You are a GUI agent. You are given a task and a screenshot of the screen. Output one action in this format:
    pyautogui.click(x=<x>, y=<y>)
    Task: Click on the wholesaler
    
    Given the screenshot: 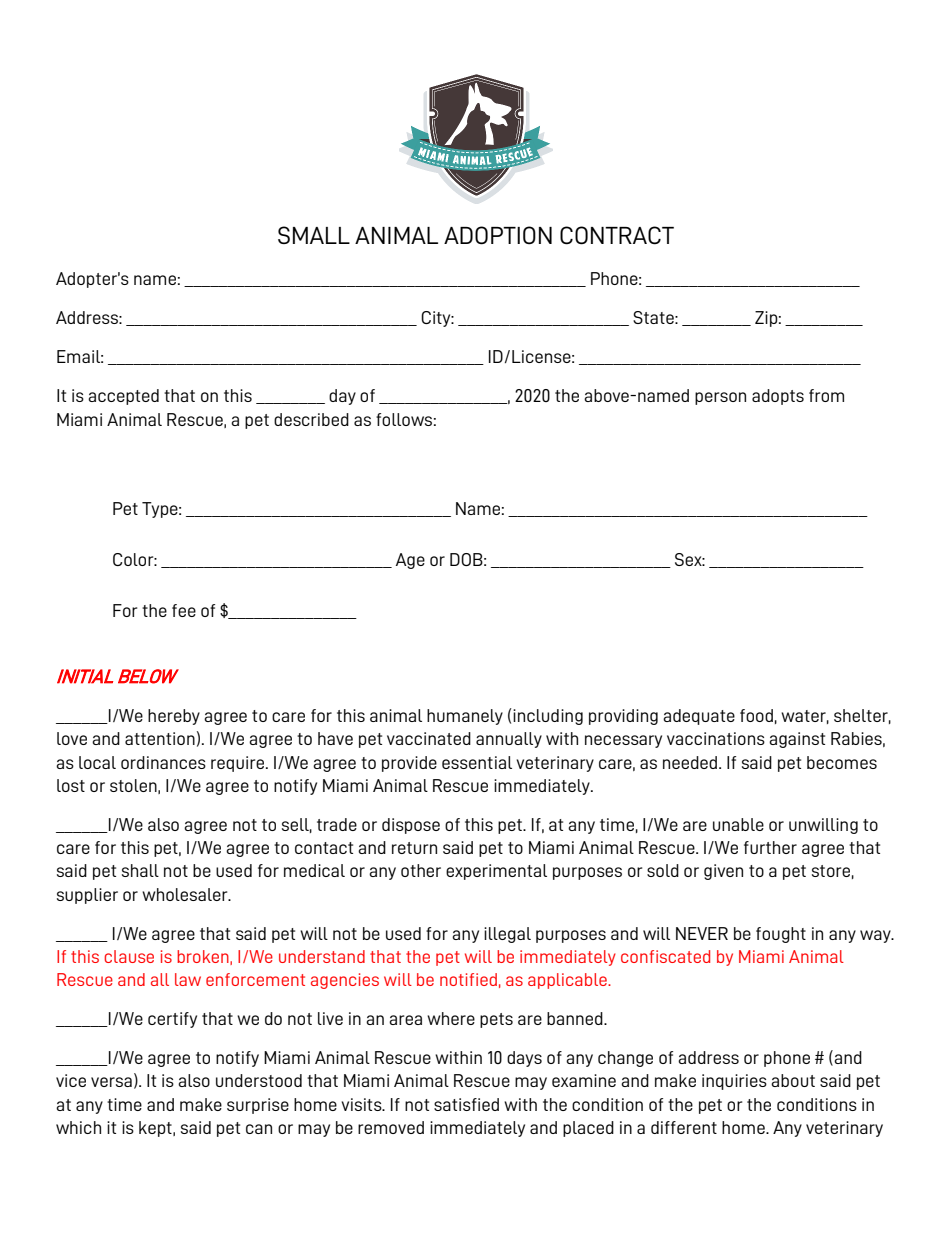 What is the action you would take?
    pyautogui.click(x=186, y=894)
